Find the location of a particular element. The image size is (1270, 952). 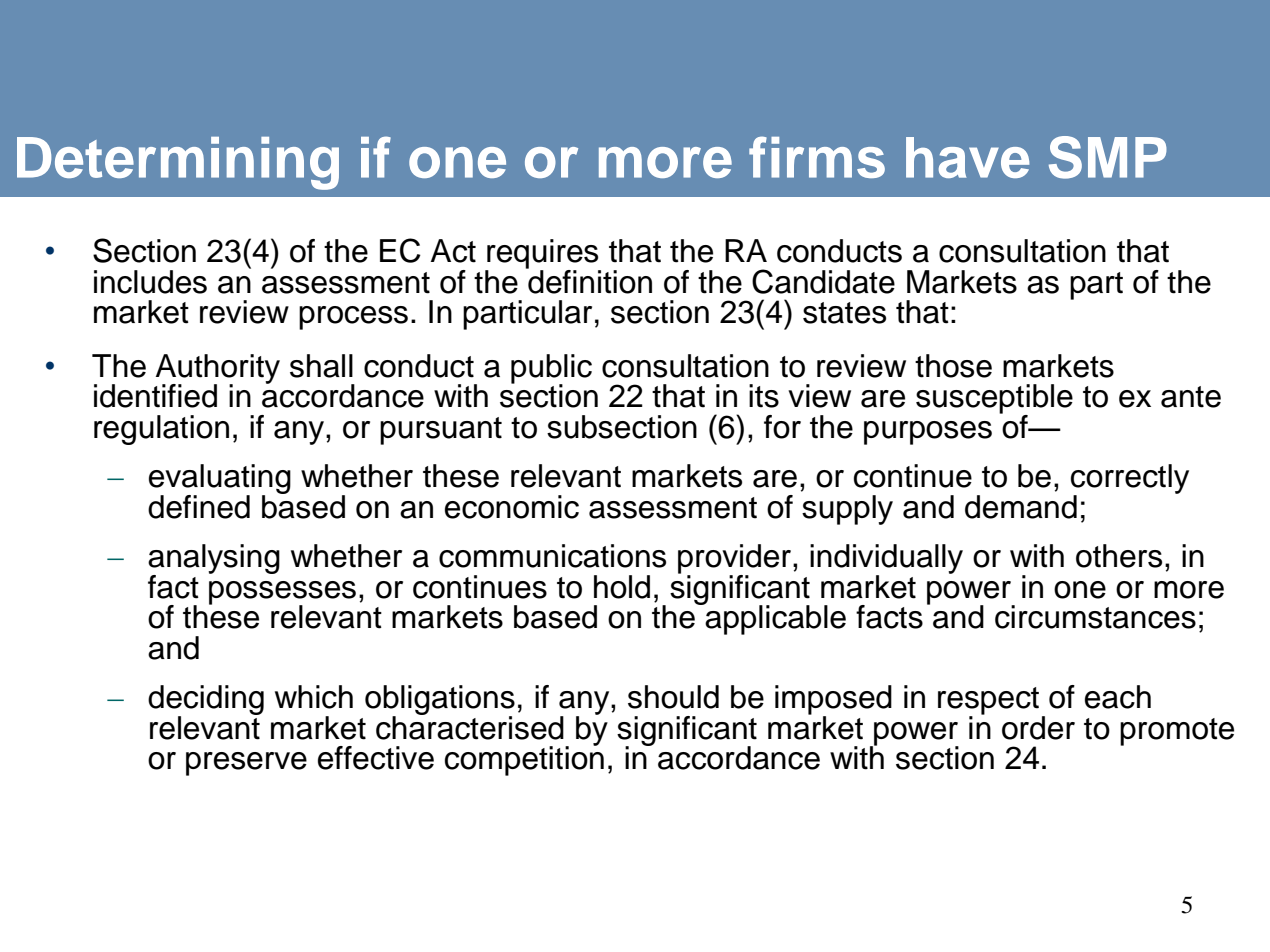

competition is located at coordinates (524, 760).
